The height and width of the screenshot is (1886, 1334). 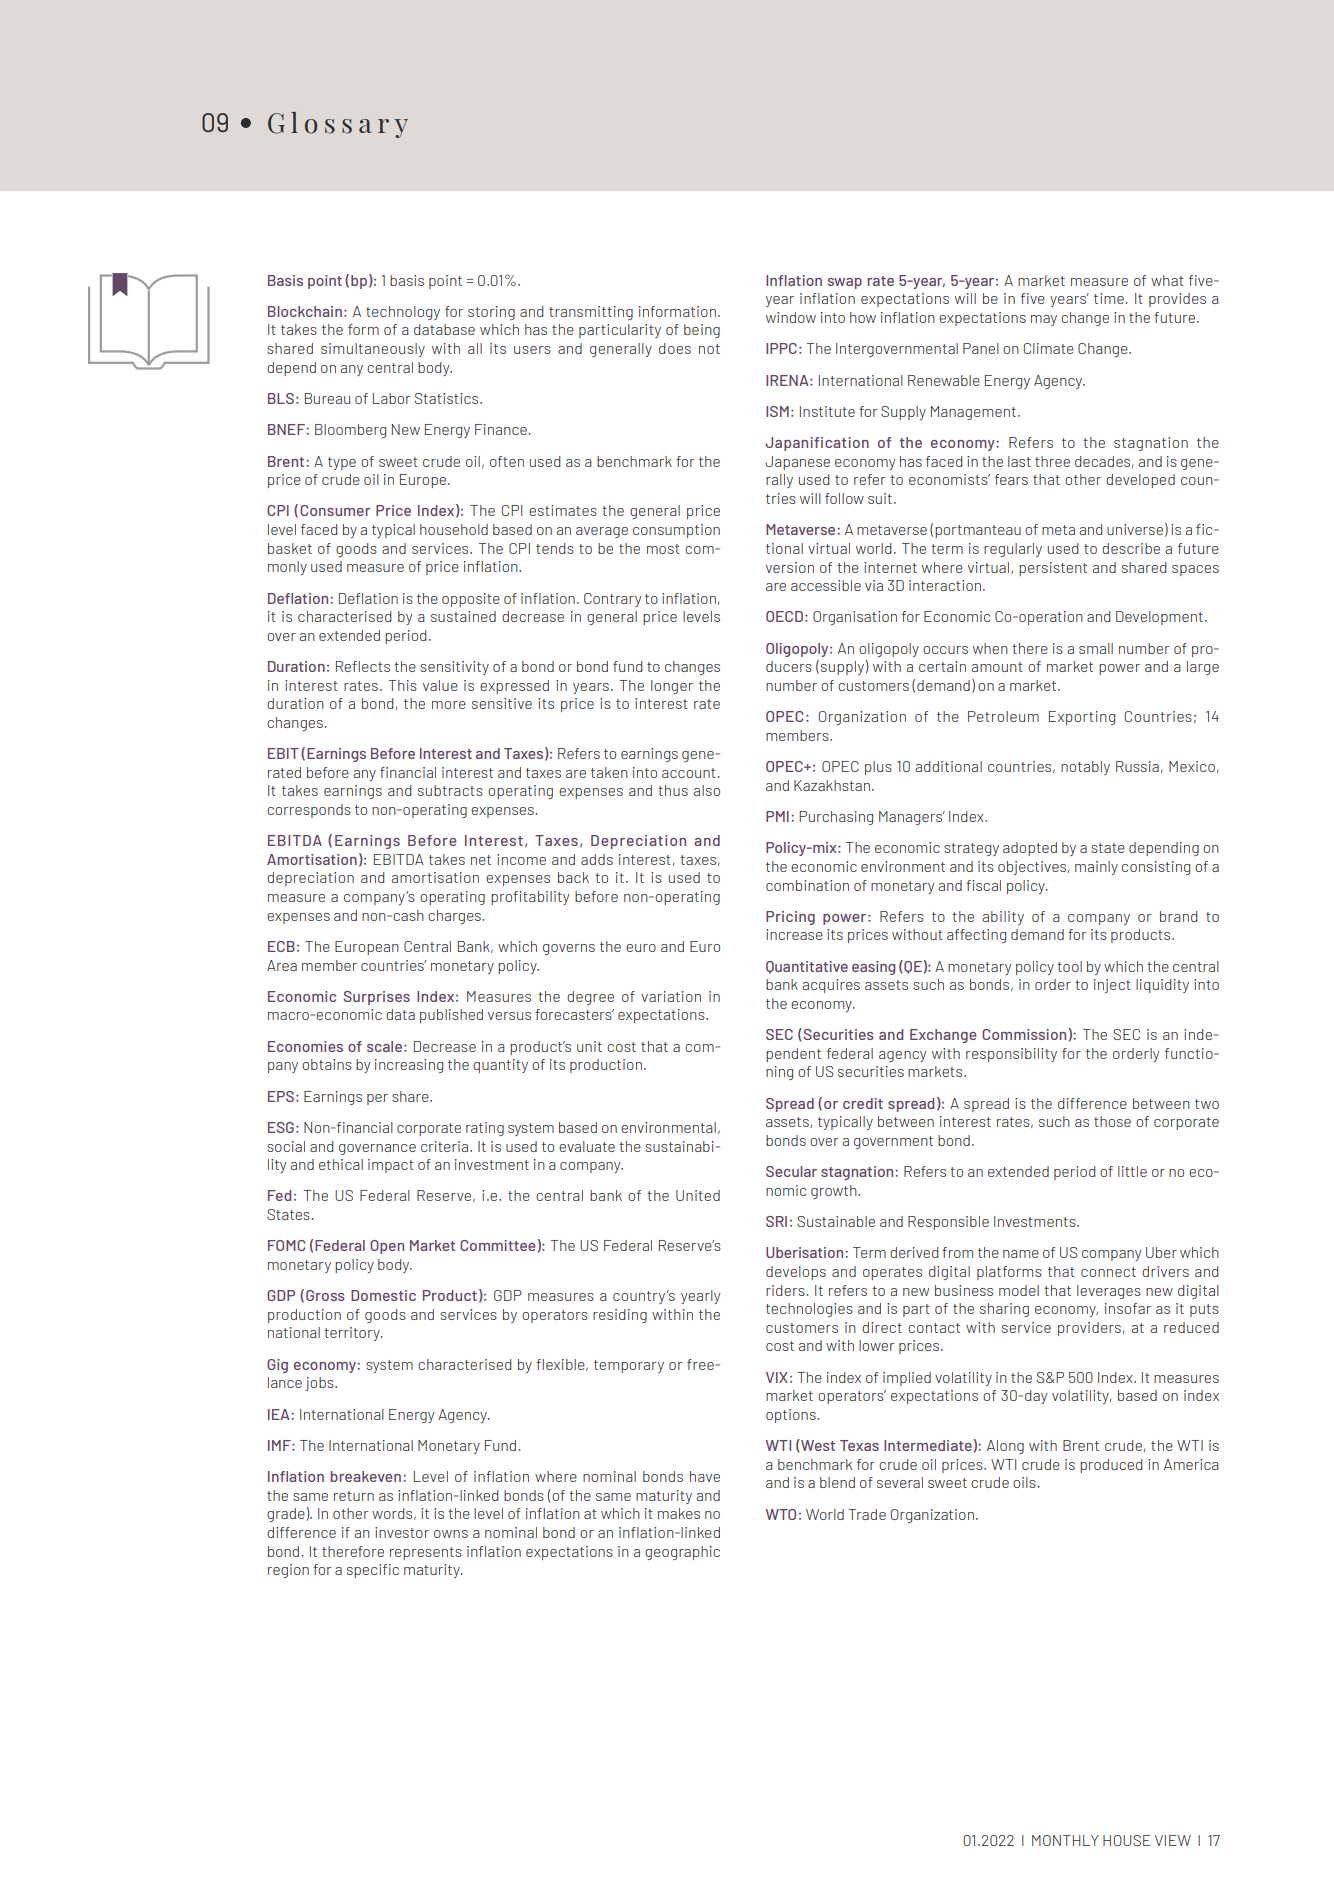 I want to click on MONTHLY, so click(x=1065, y=1840).
